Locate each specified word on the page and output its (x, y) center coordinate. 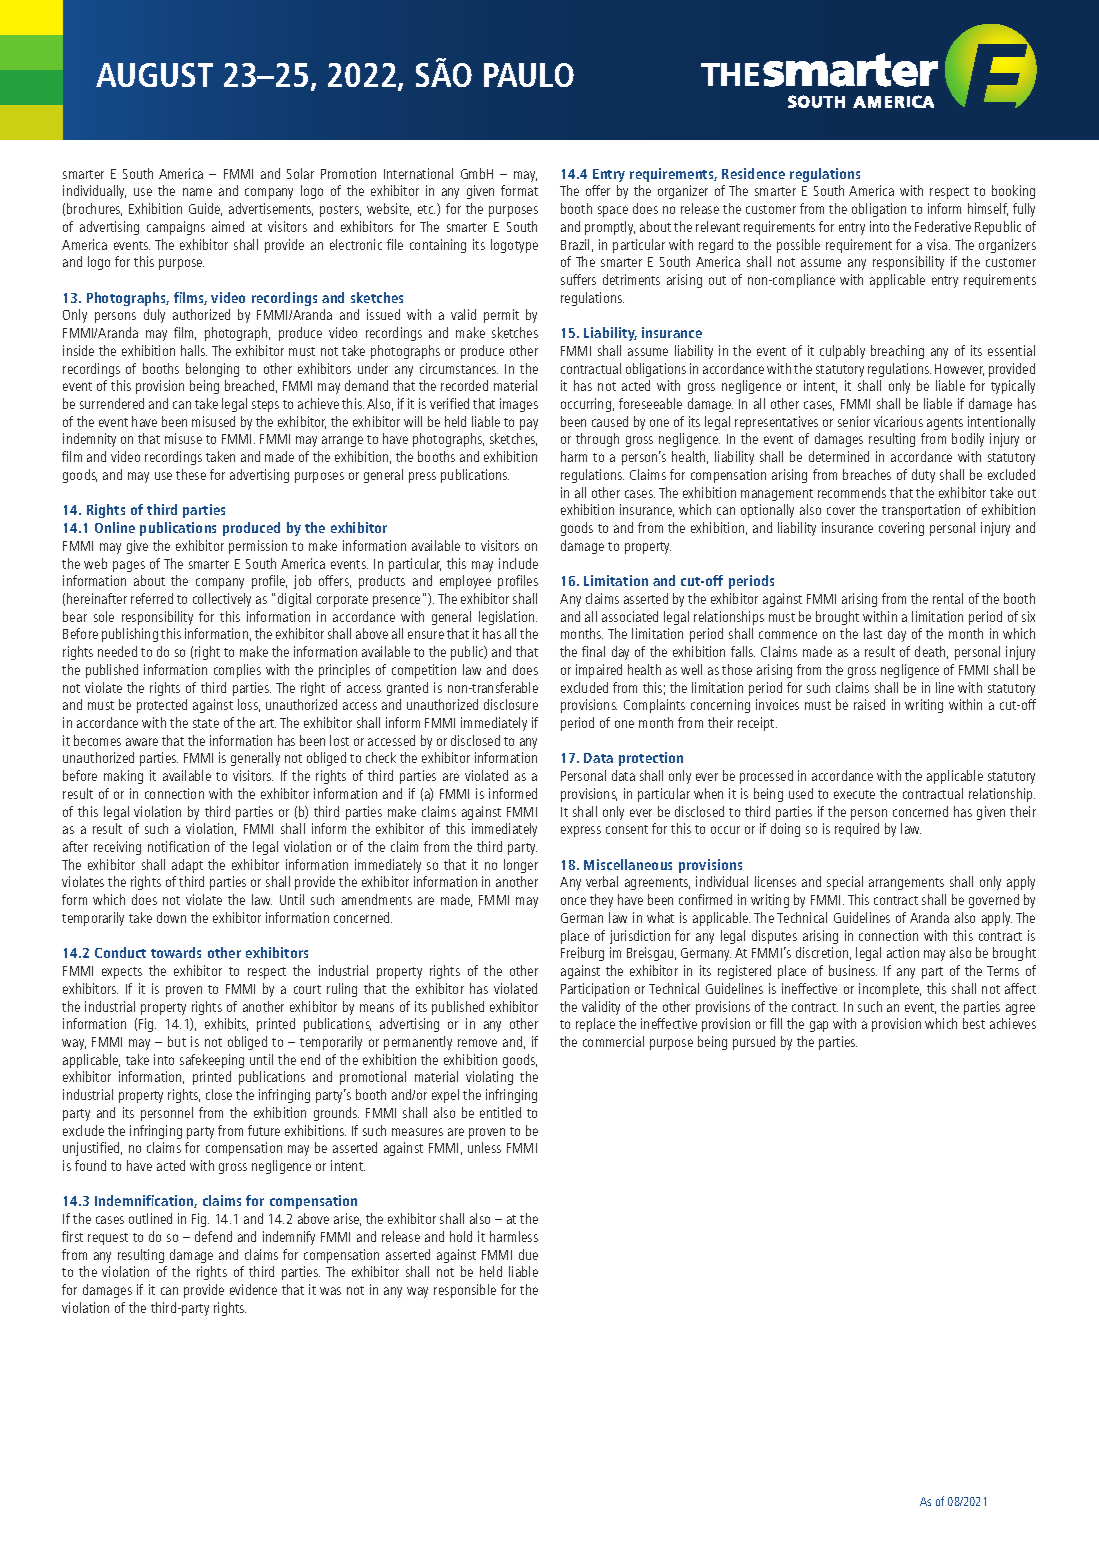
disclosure (511, 704)
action (903, 952)
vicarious (898, 421)
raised (869, 704)
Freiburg (582, 954)
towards (176, 952)
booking (1013, 192)
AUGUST (154, 75)
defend (213, 1236)
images (519, 405)
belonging (212, 370)
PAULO (529, 75)
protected (162, 706)
